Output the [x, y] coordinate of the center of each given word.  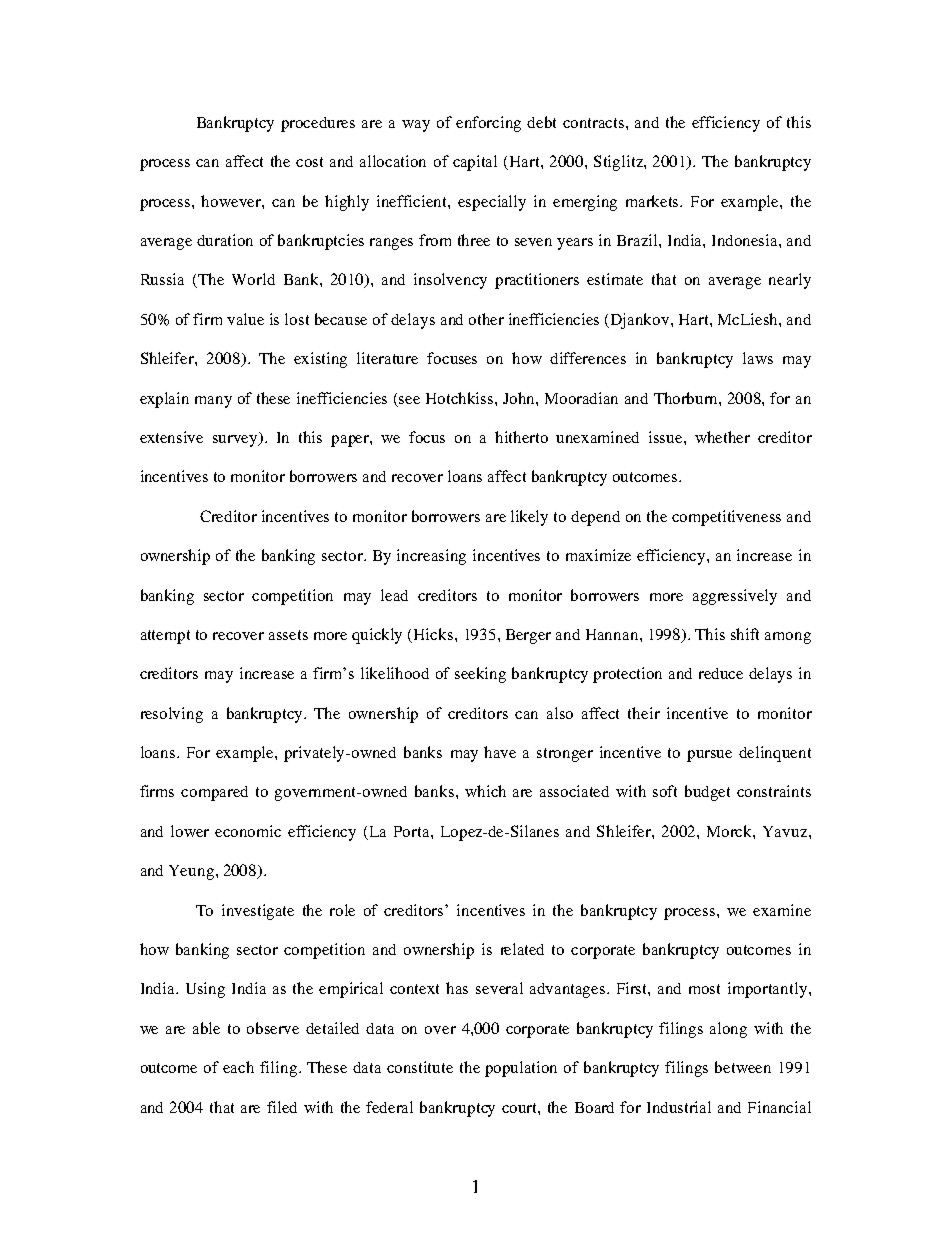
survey [236, 441]
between [743, 1067]
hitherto [521, 437]
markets [654, 201]
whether [722, 437]
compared [214, 793]
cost [309, 162]
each [238, 1067]
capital [475, 163]
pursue [709, 756]
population [521, 1069]
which [485, 791]
